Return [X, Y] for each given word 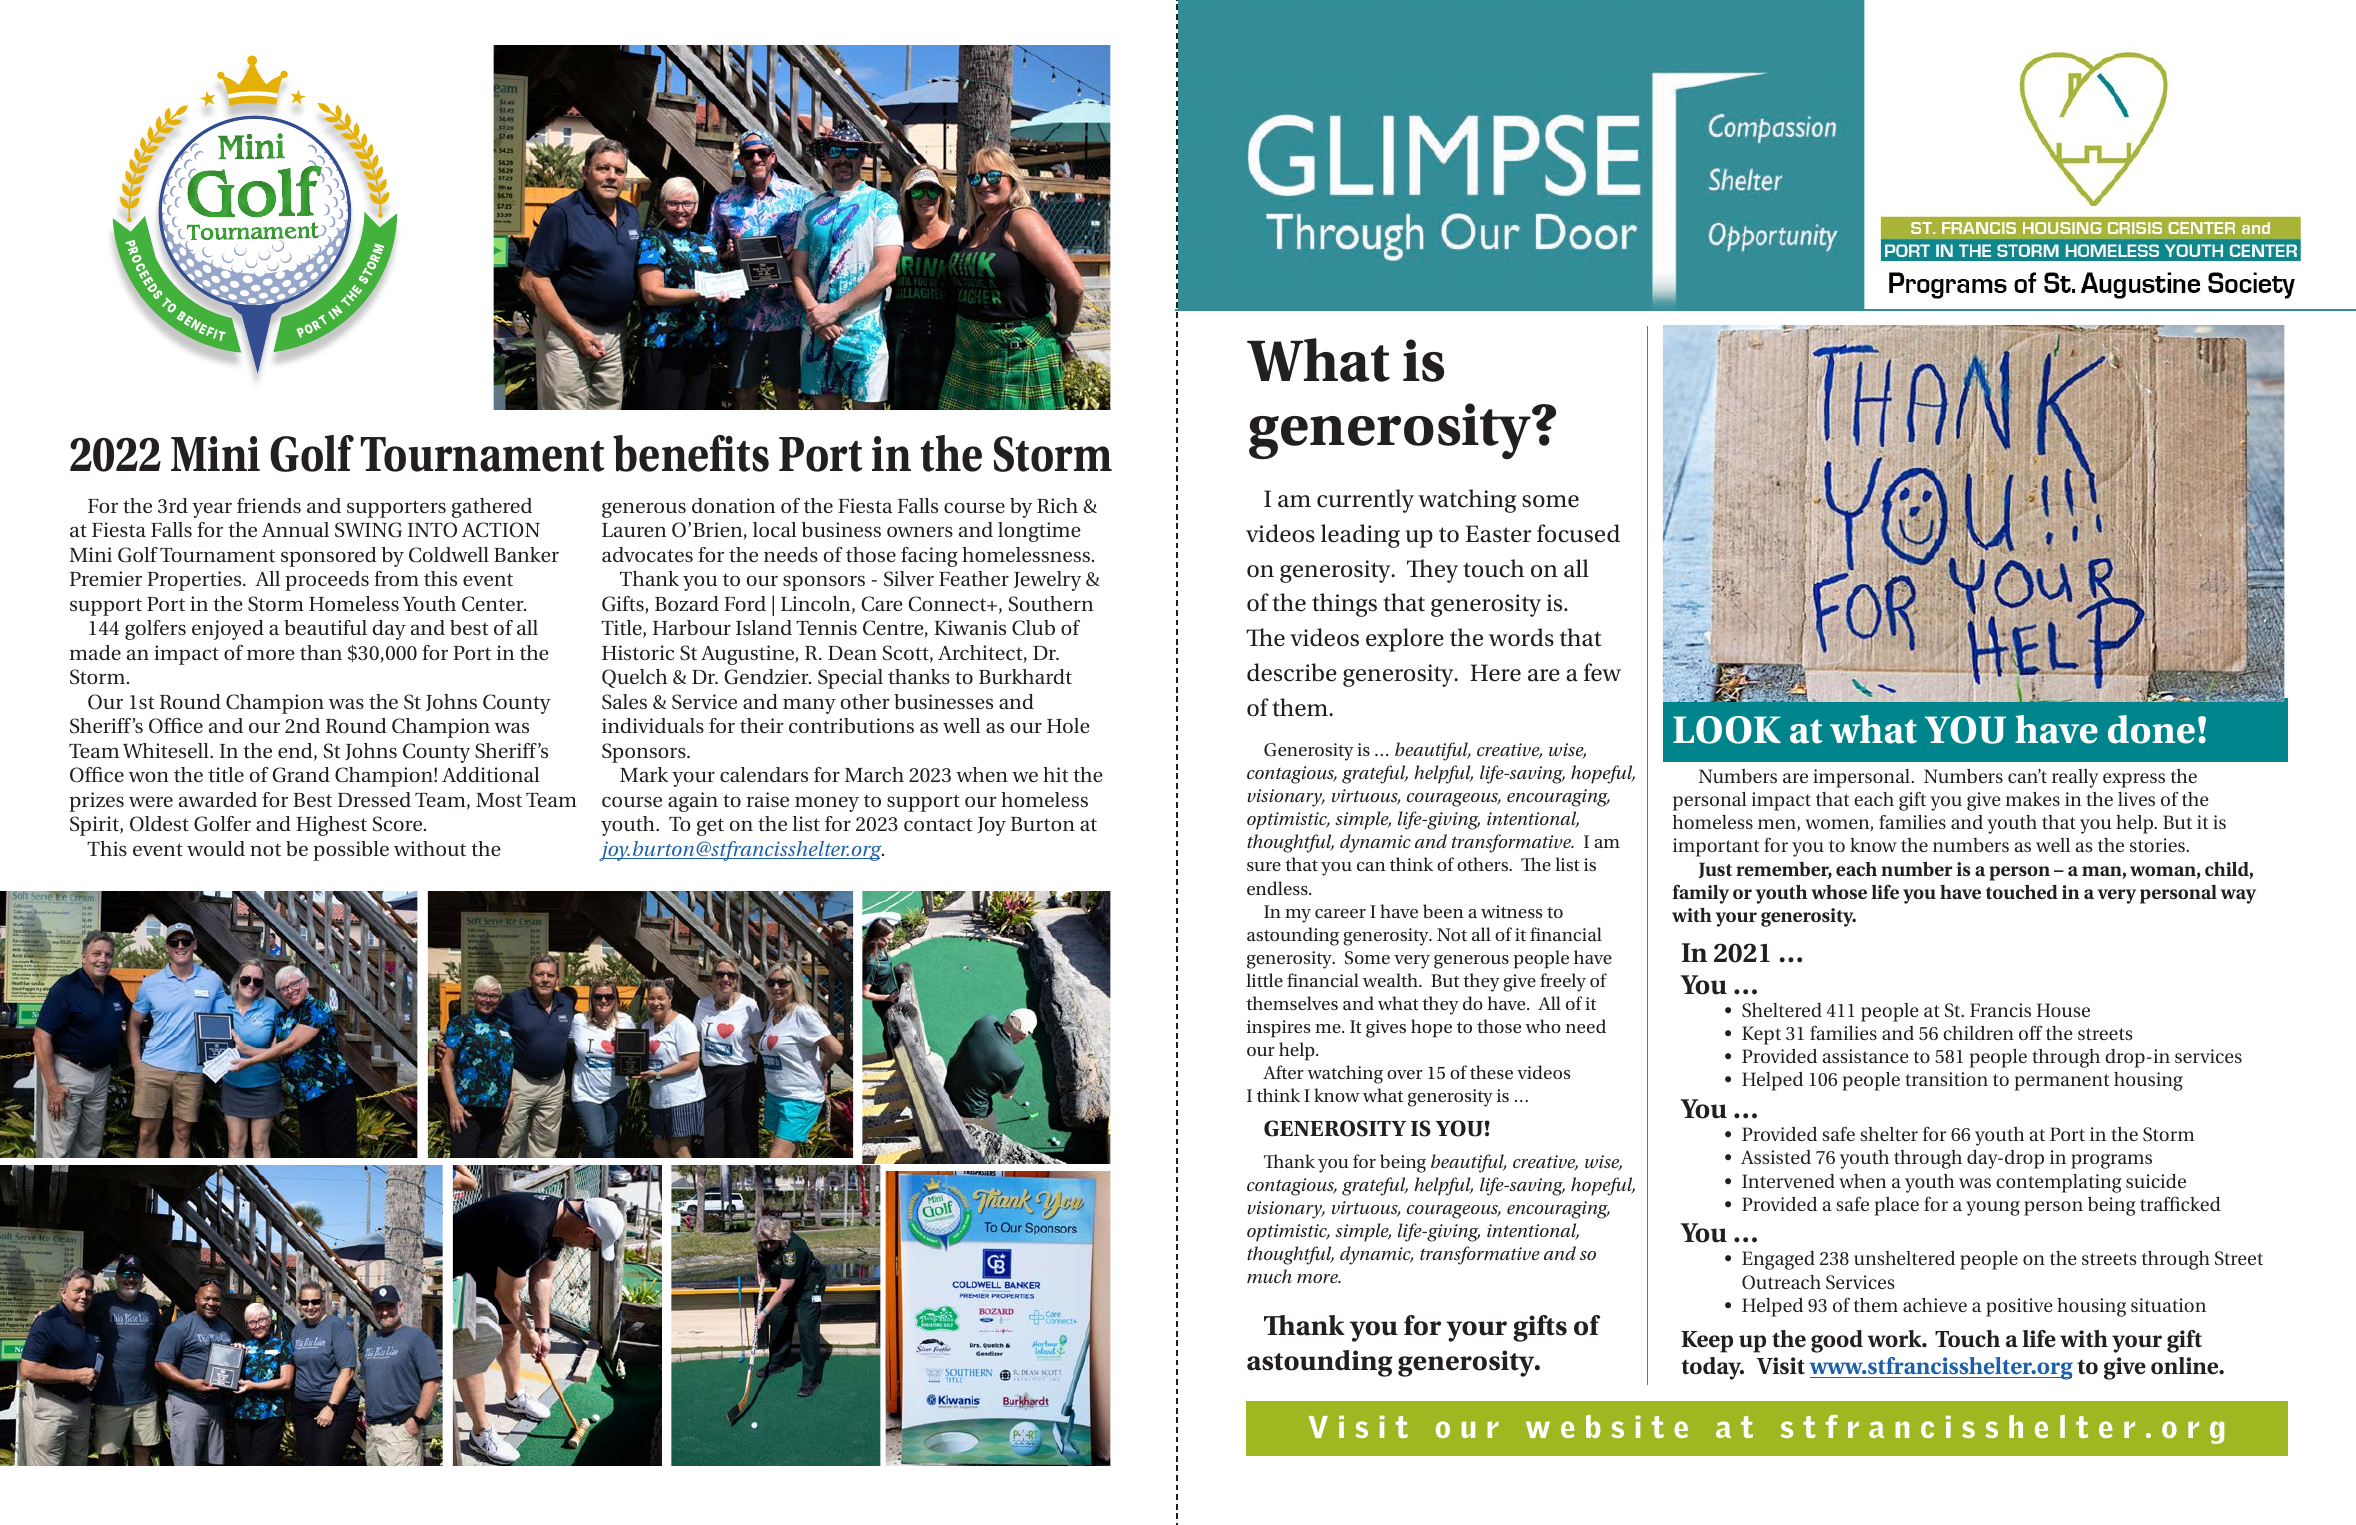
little [1264, 980]
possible [351, 851]
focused [1578, 533]
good [1837, 1341]
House [2063, 1010]
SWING [368, 530]
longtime [1039, 532]
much [1269, 1276]
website [1607, 1426]
